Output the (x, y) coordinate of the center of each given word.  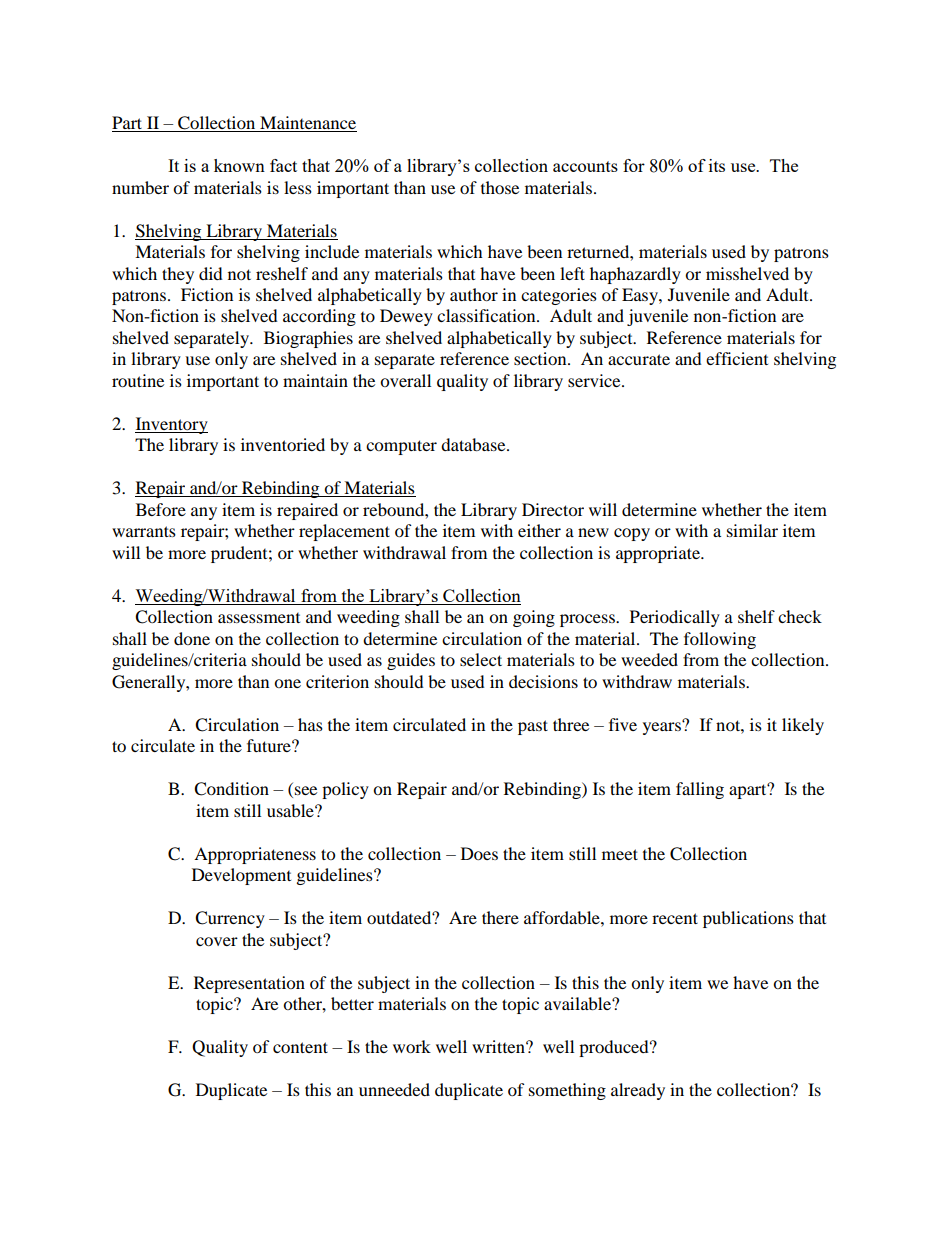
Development (241, 876)
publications (748, 919)
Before (161, 509)
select (481, 659)
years (663, 727)
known (239, 165)
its (717, 165)
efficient (737, 358)
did (211, 273)
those (500, 187)
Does (479, 853)
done (192, 638)
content (300, 1047)
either (539, 530)
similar (752, 530)
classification (487, 315)
